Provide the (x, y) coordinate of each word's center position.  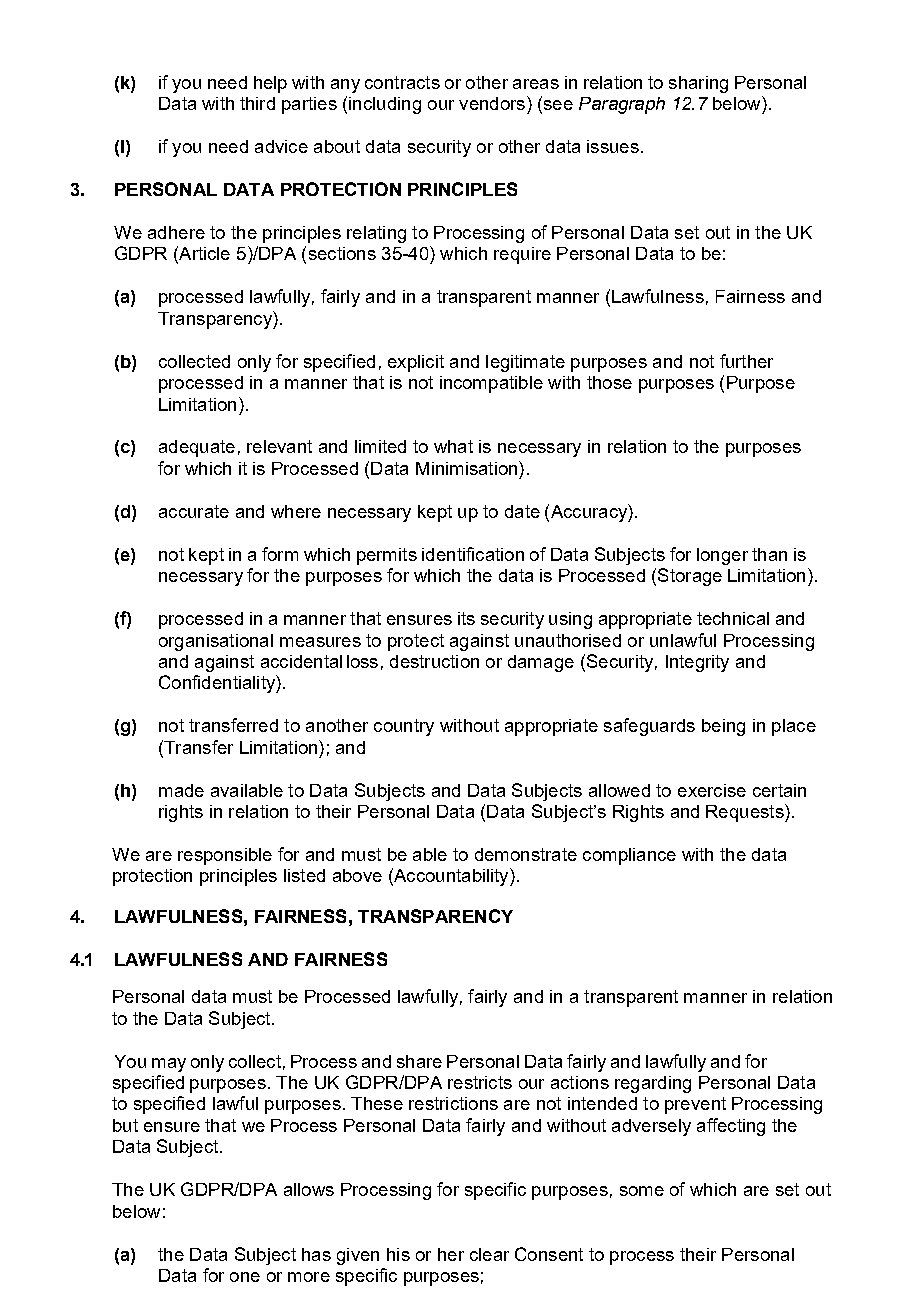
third (257, 103)
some (642, 1191)
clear (489, 1254)
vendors (492, 103)
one (245, 1277)
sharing (698, 84)
